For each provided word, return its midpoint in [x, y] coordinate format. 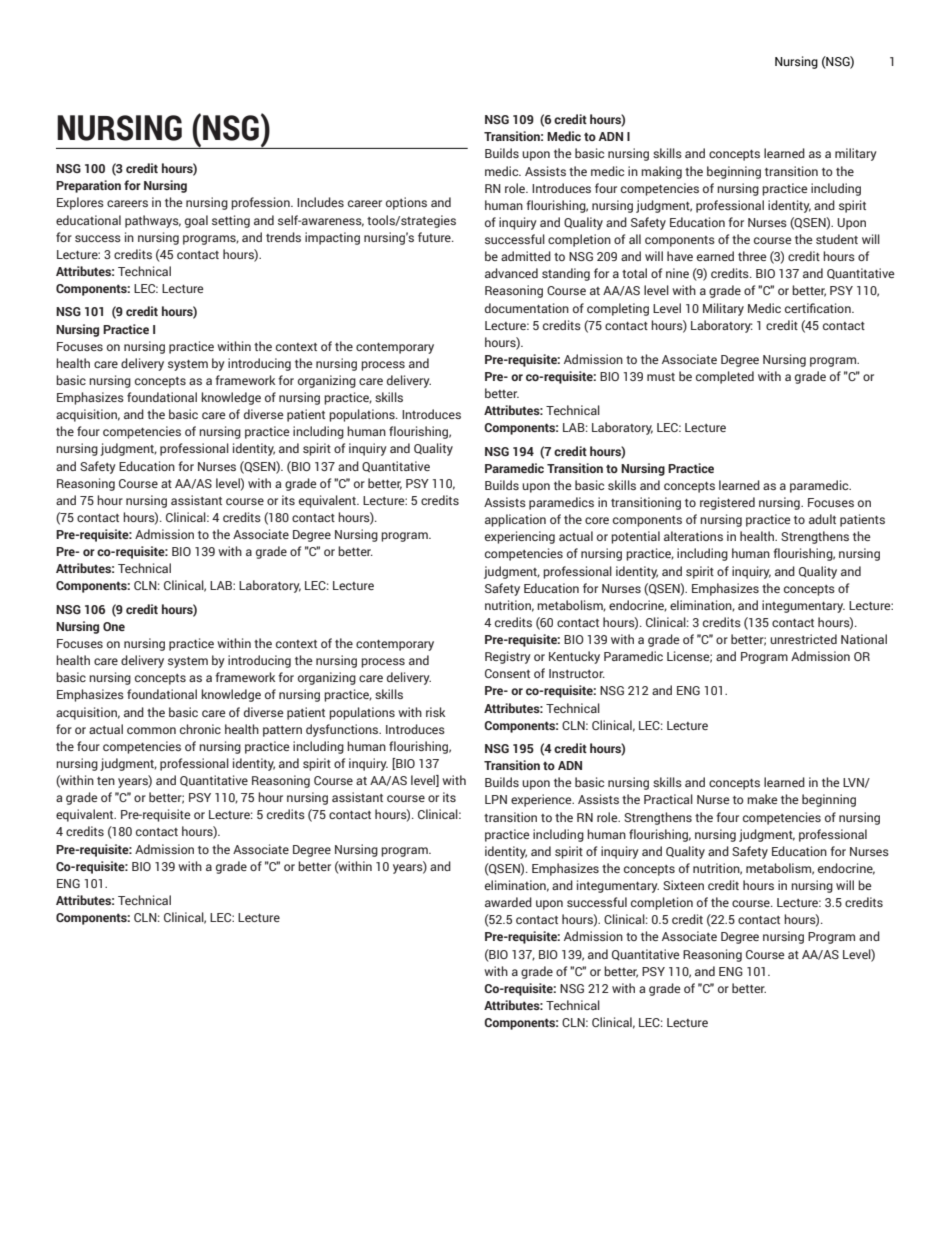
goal [196, 221]
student [837, 239]
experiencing [520, 537]
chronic [200, 729]
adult [822, 519]
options [406, 203]
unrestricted [803, 639]
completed [725, 377]
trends [283, 237]
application [515, 520]
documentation [527, 308]
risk [435, 712]
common [151, 730]
